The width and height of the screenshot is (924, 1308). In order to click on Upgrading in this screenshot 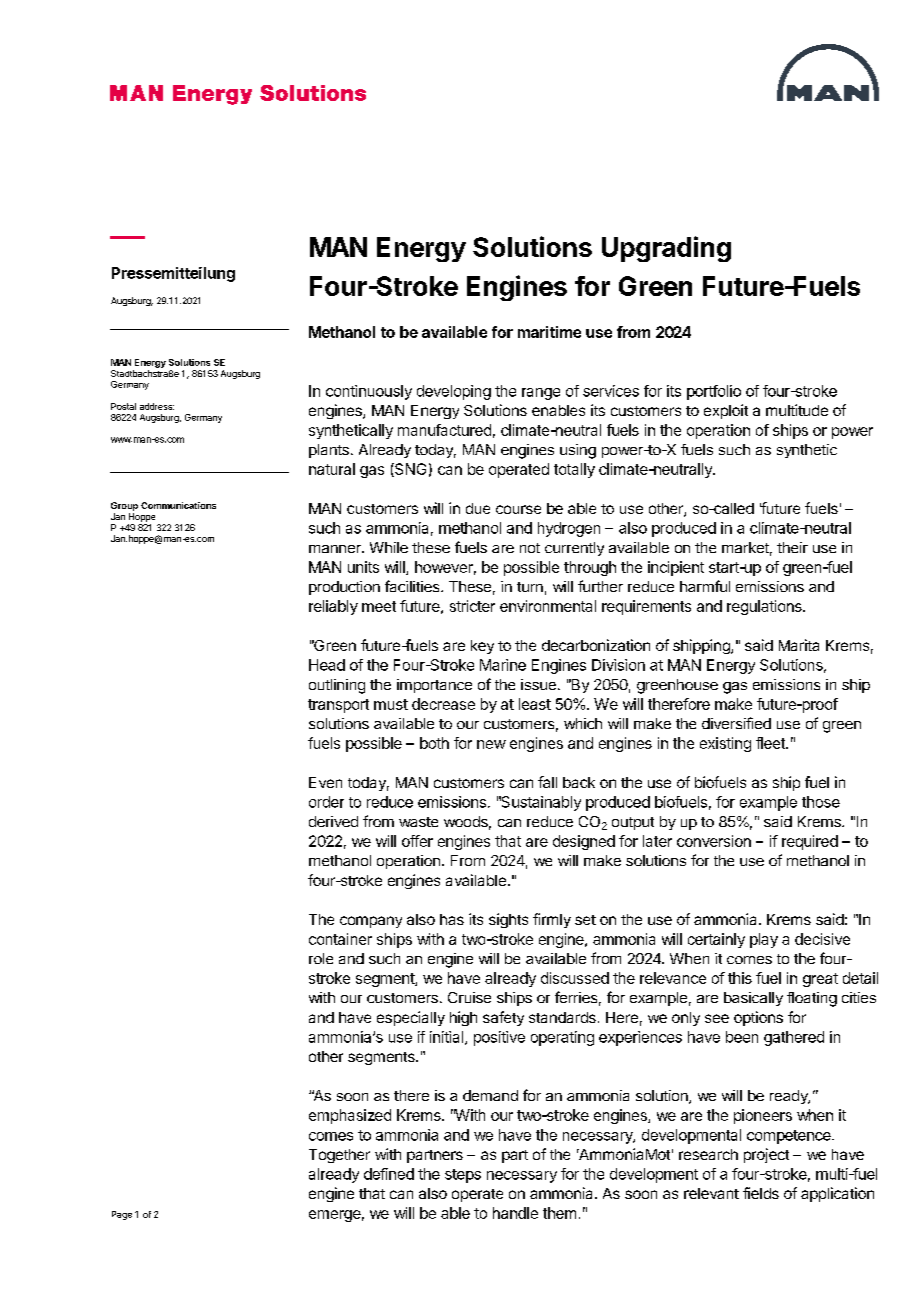, I will do `click(666, 249)`.
